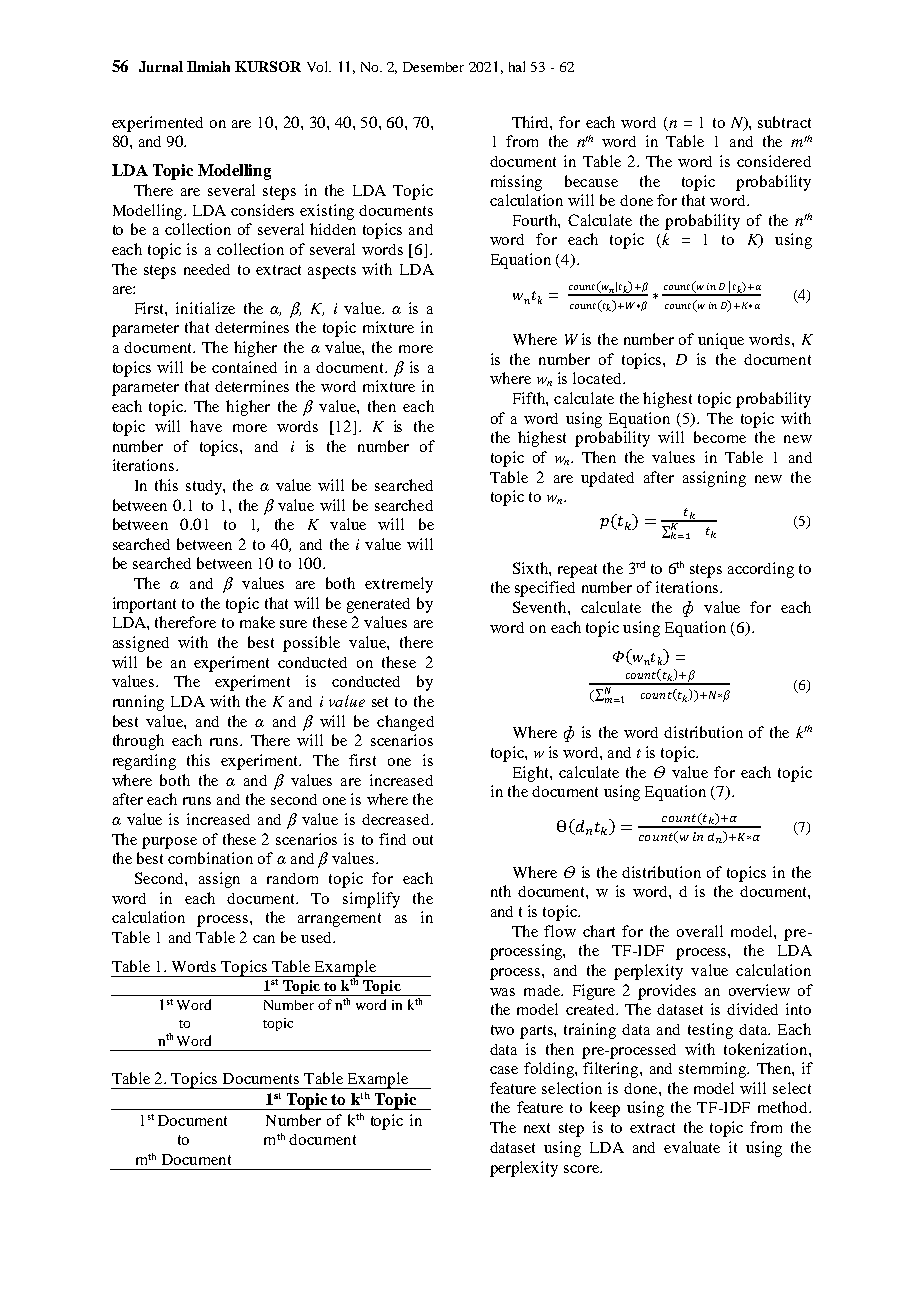 The width and height of the image is (924, 1308). Describe the element at coordinates (161, 66) in the image. I see `Jurnal` at that location.
